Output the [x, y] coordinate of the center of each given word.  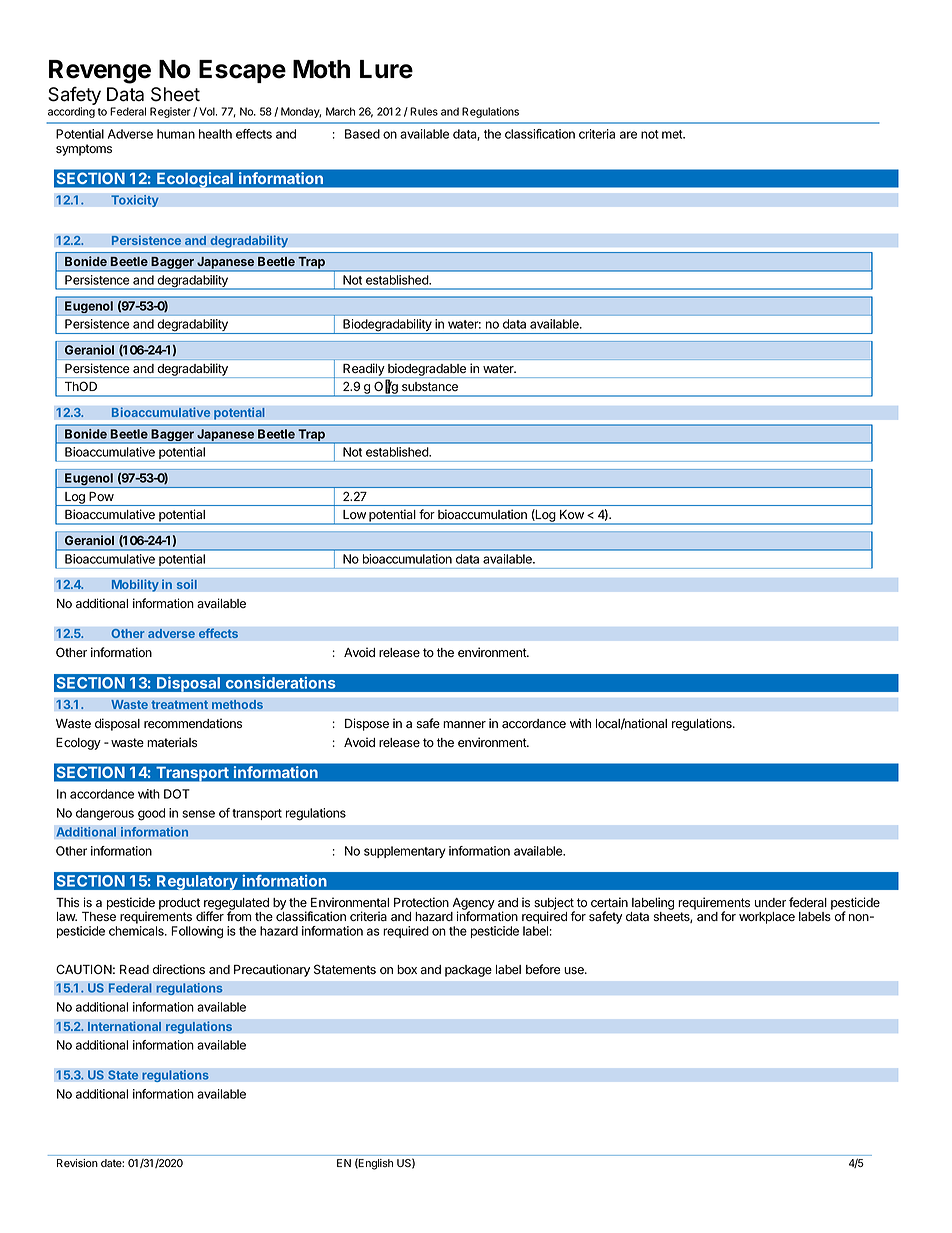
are [628, 135]
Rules [424, 111]
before [543, 969]
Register [170, 112]
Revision [77, 1163]
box [407, 970]
